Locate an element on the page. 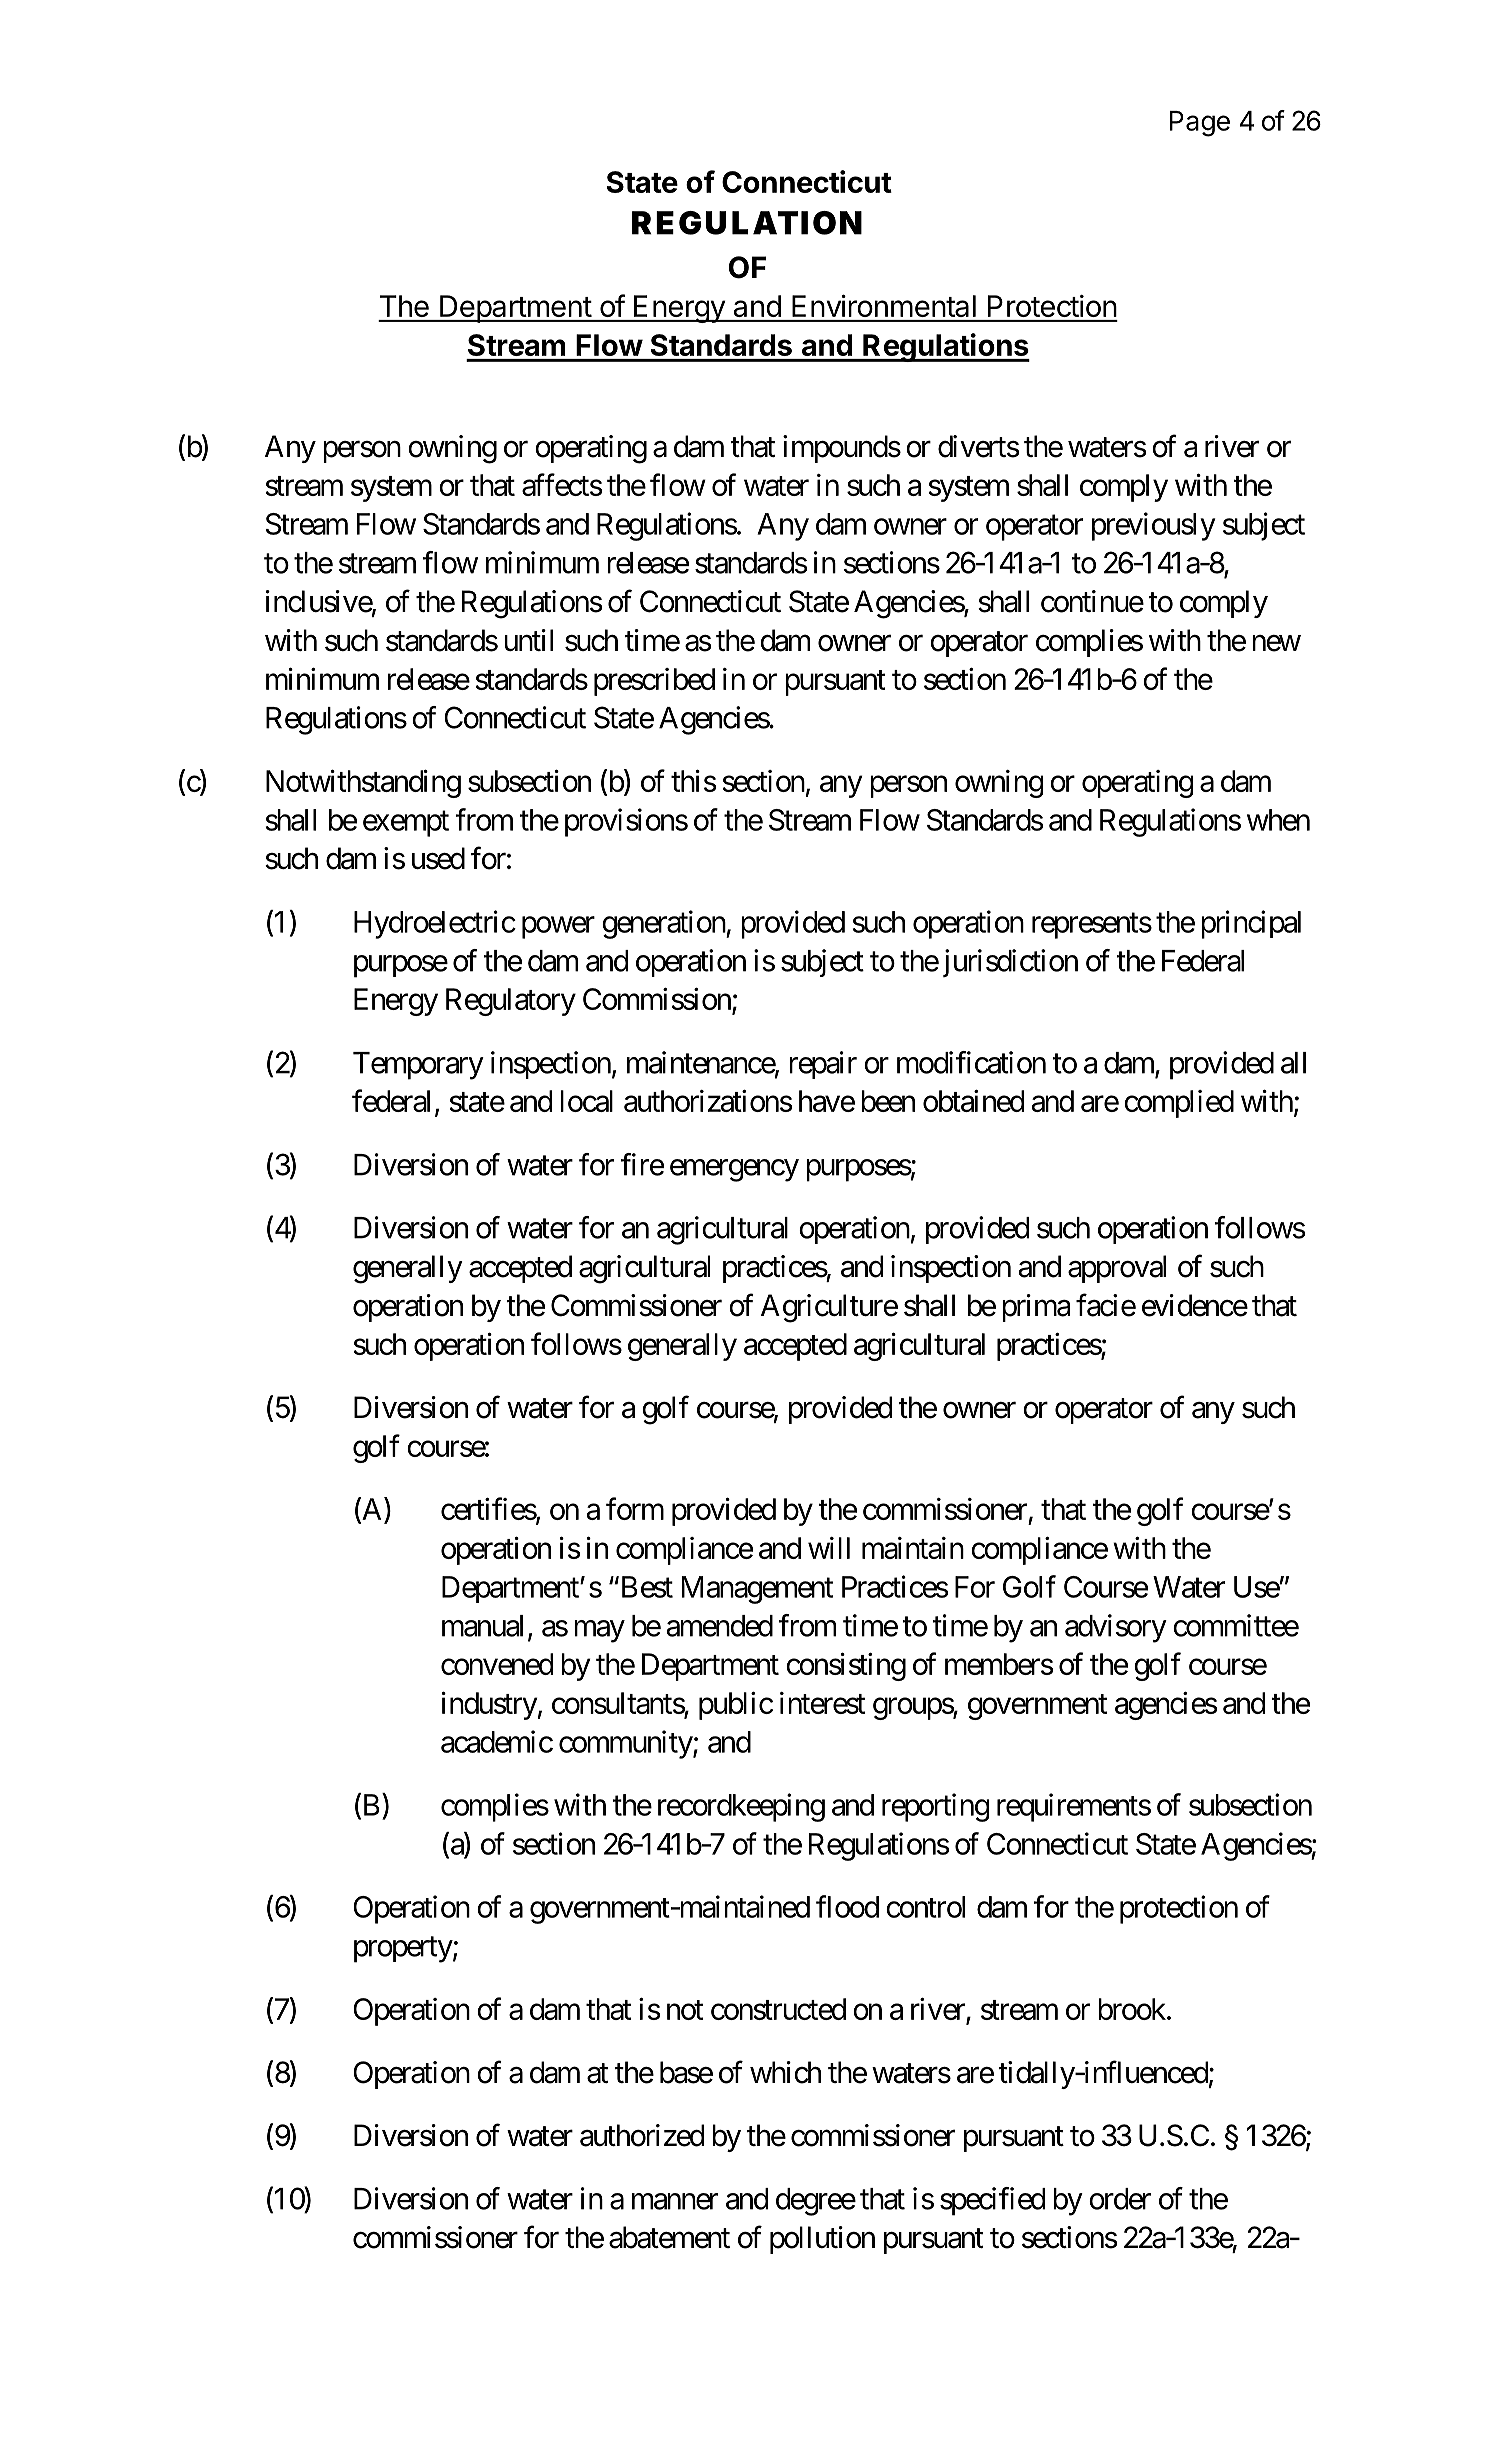 The width and height of the image is (1496, 2463). repair is located at coordinates (823, 1065).
